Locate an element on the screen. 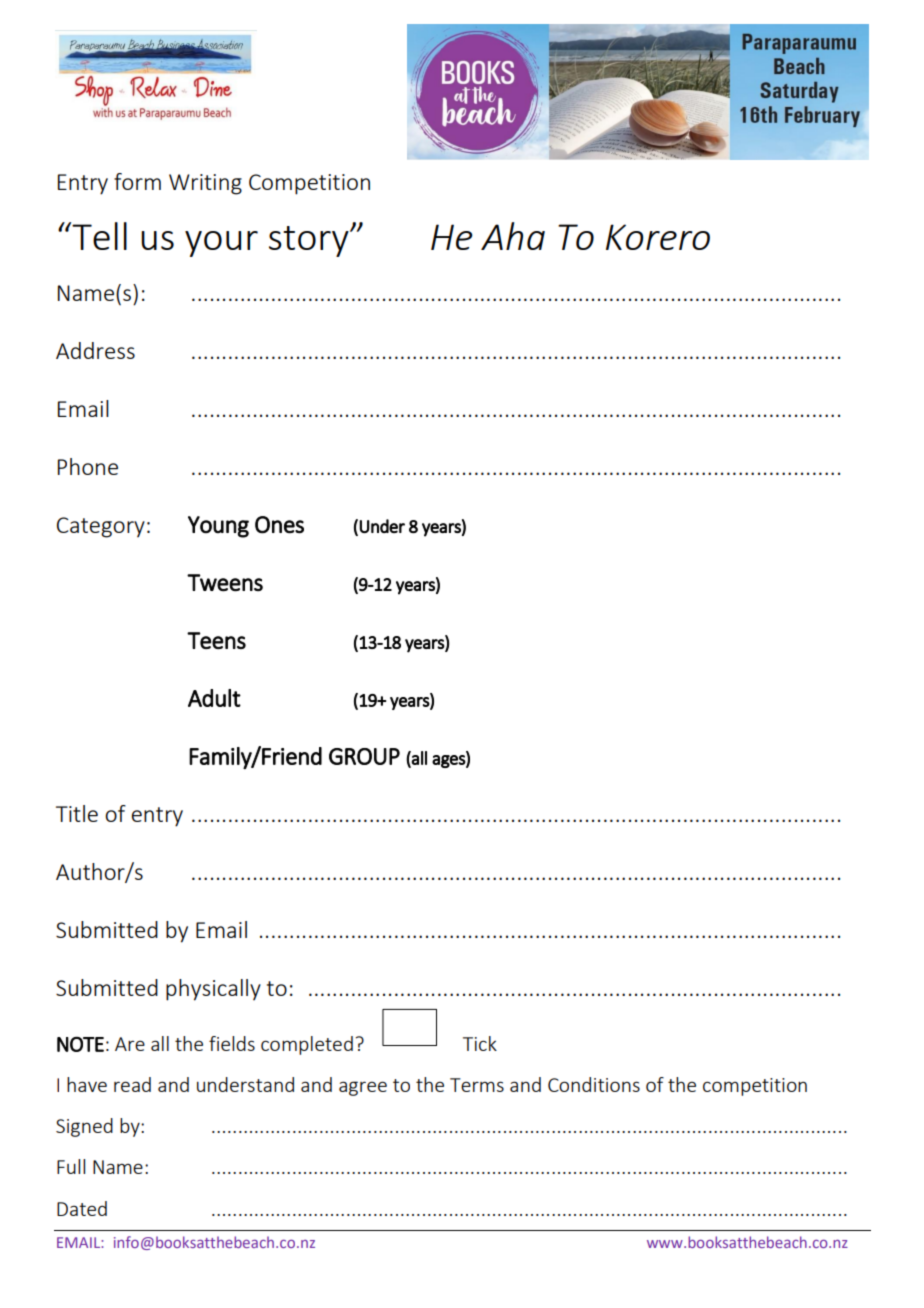 The height and width of the screenshot is (1308, 924). form is located at coordinates (137, 181).
